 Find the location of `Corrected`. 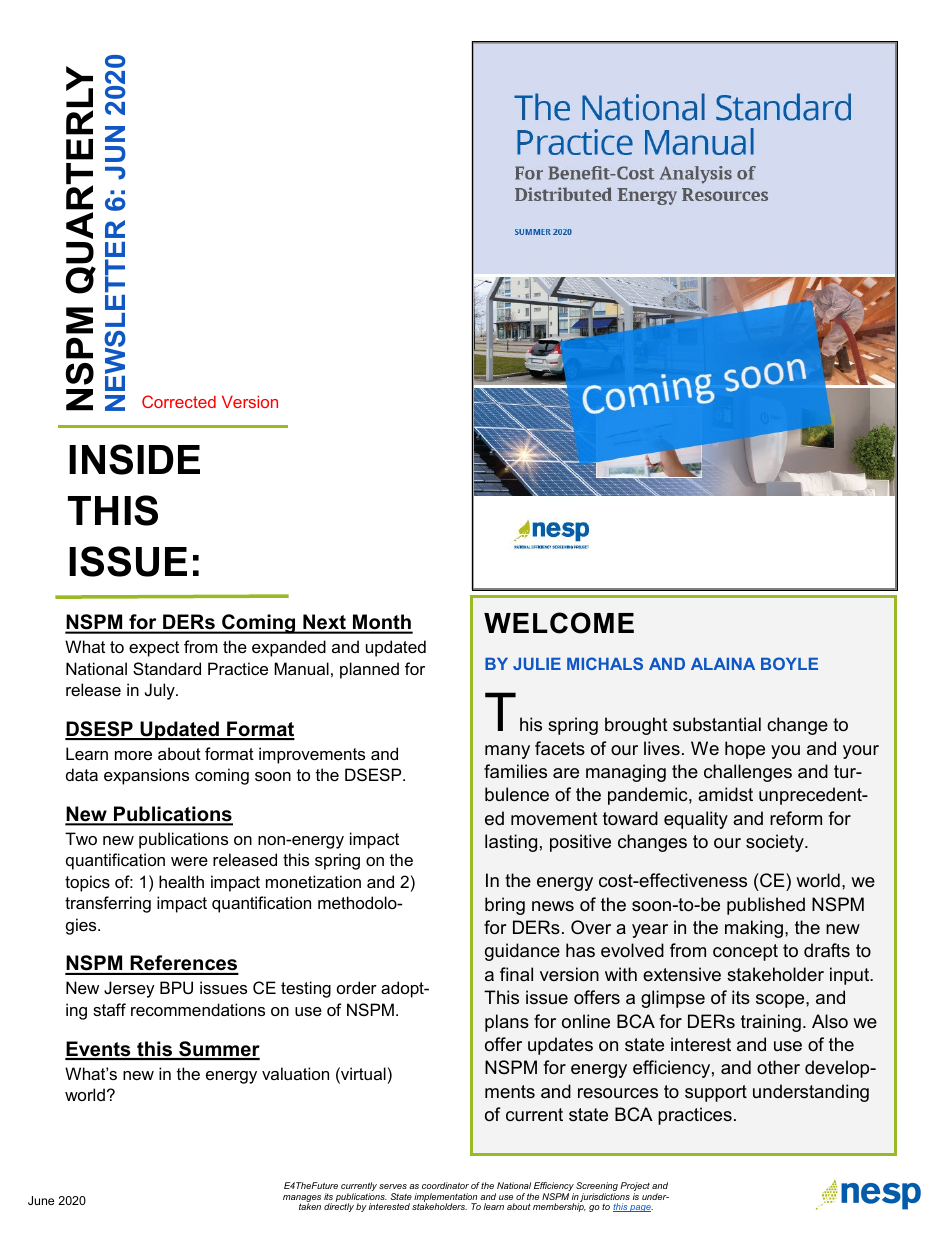

Corrected is located at coordinates (179, 401).
